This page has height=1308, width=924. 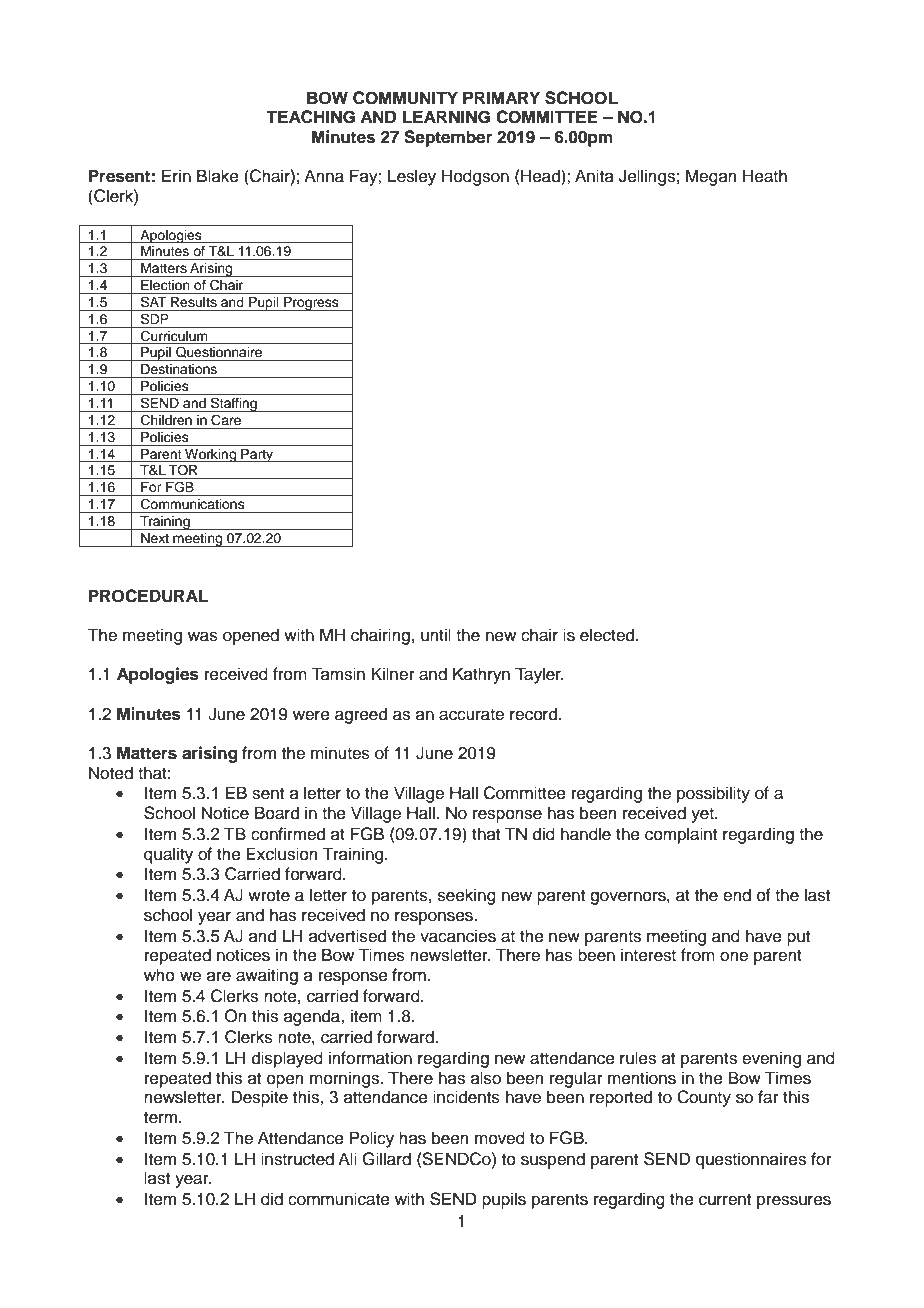 What do you see at coordinates (711, 177) in the page?
I see `Megan` at bounding box center [711, 177].
